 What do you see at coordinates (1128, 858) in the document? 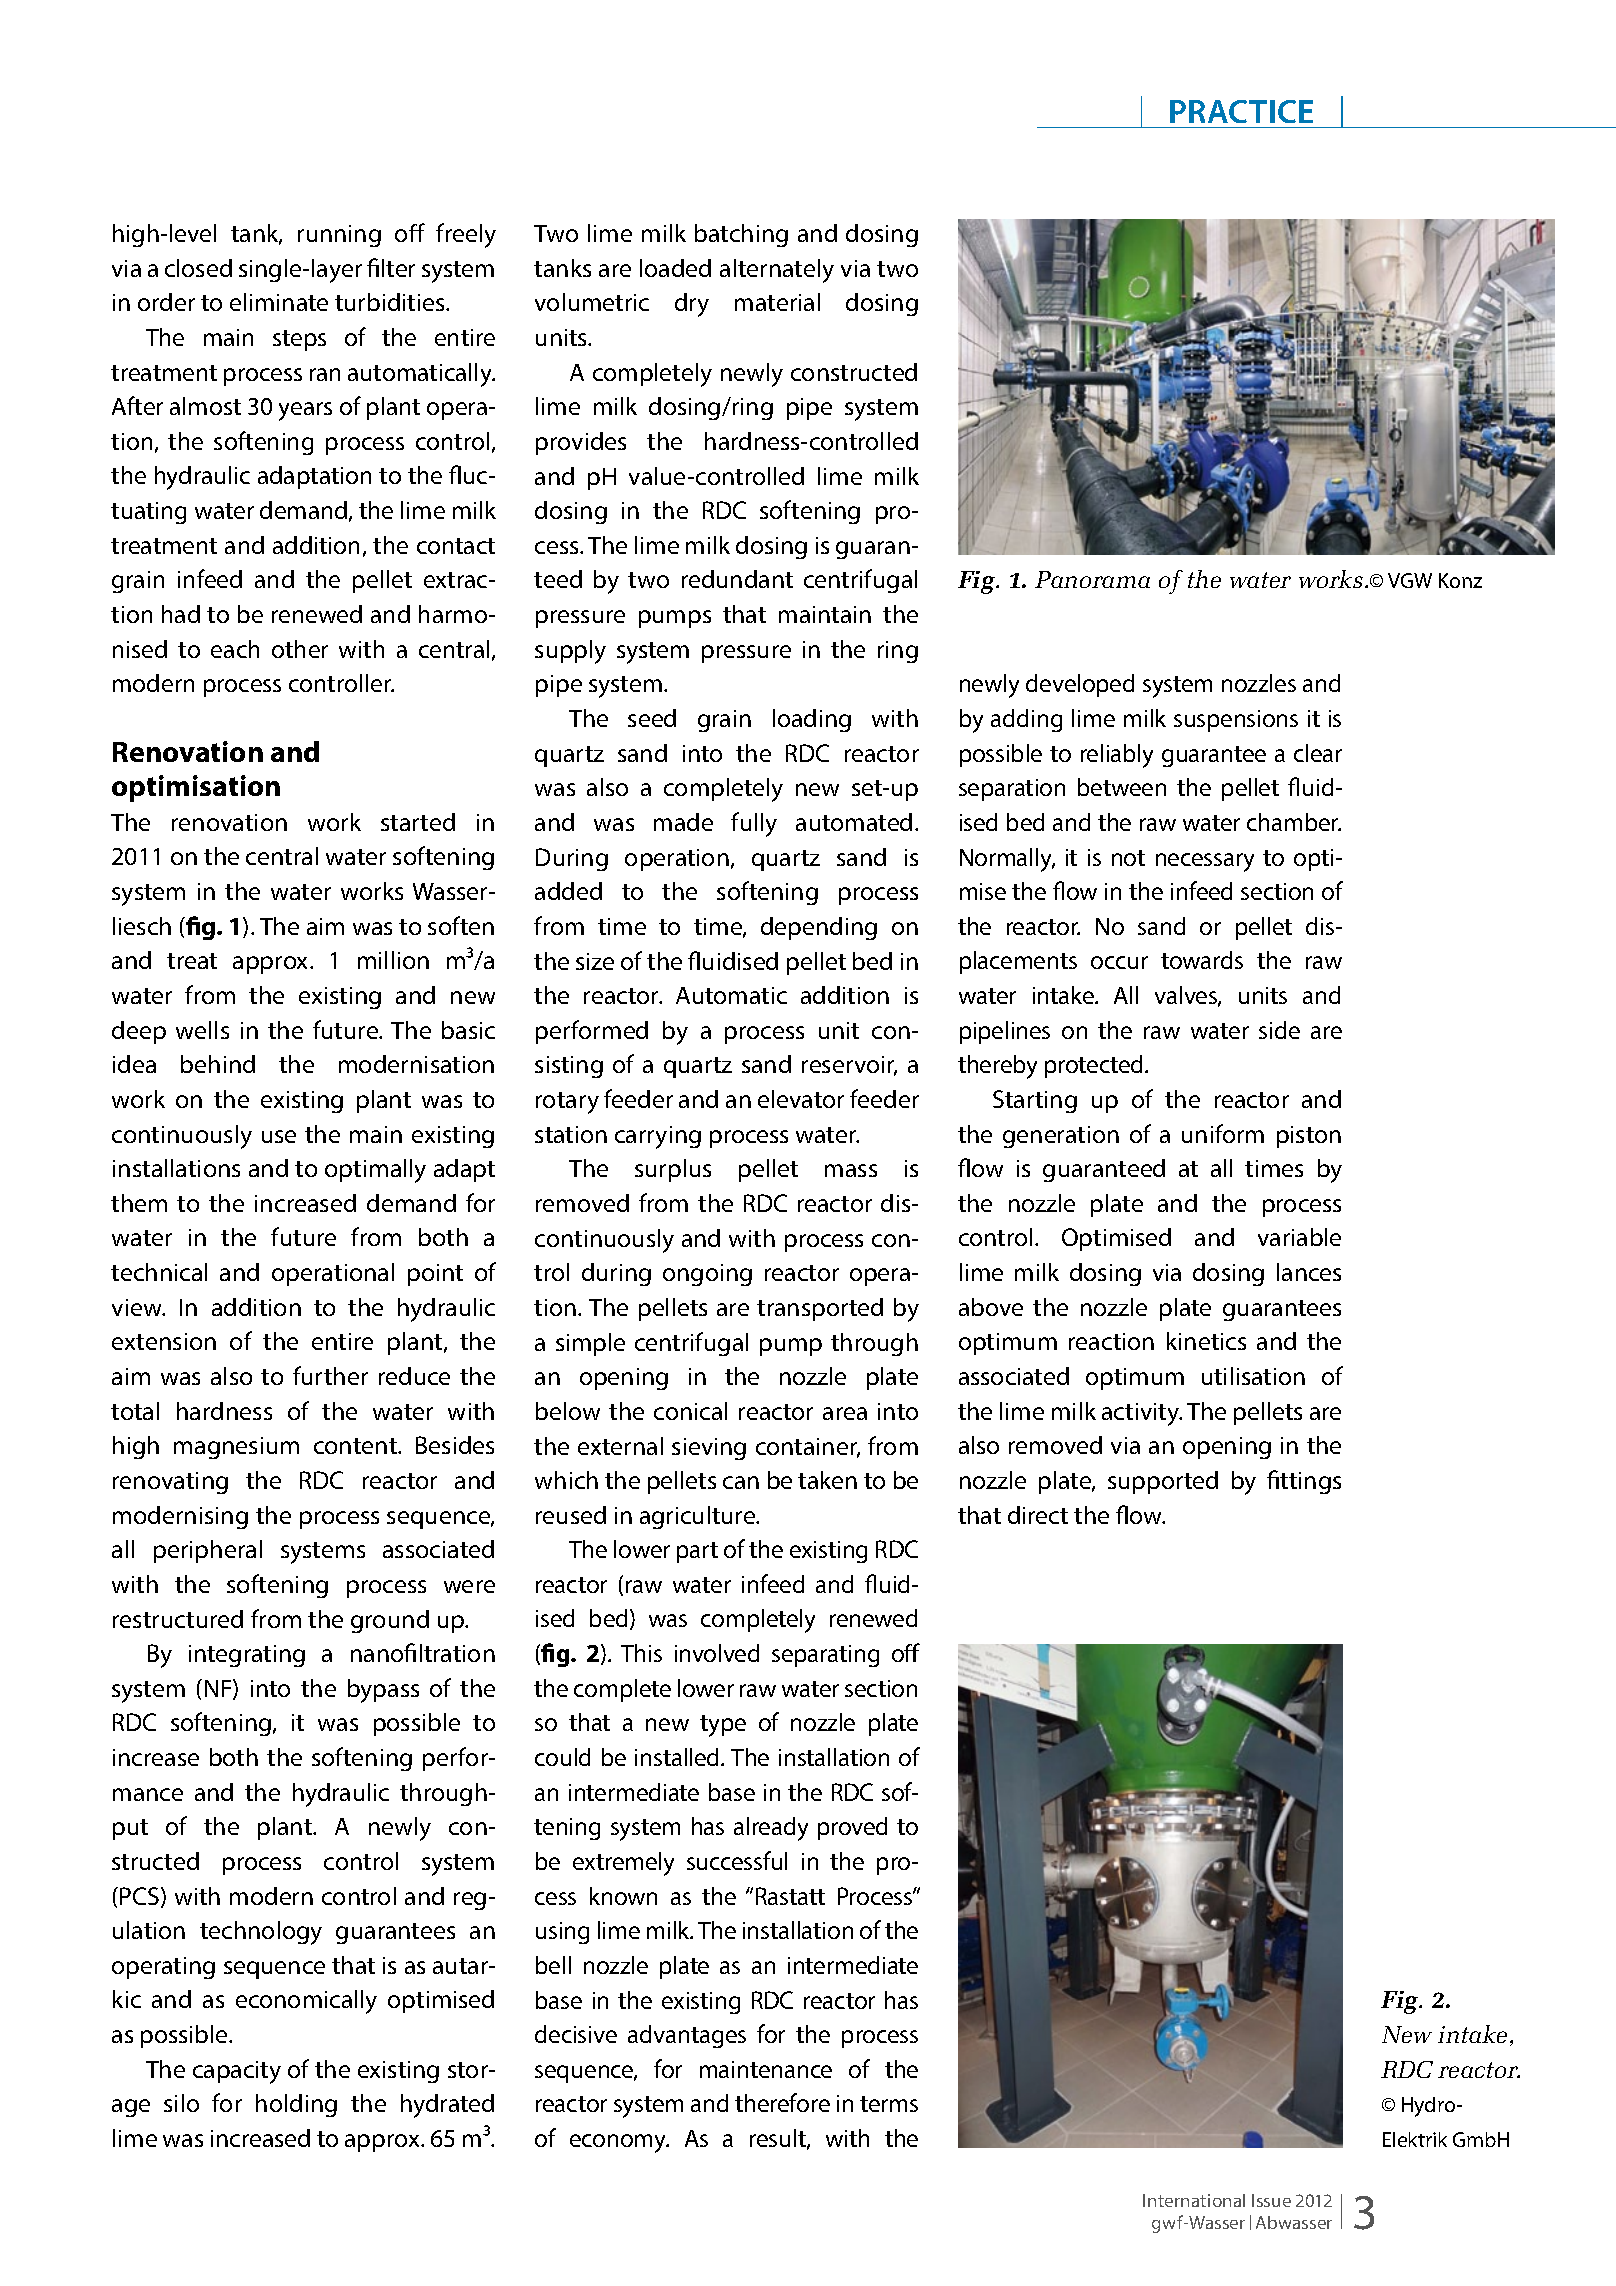
I see `not` at bounding box center [1128, 858].
